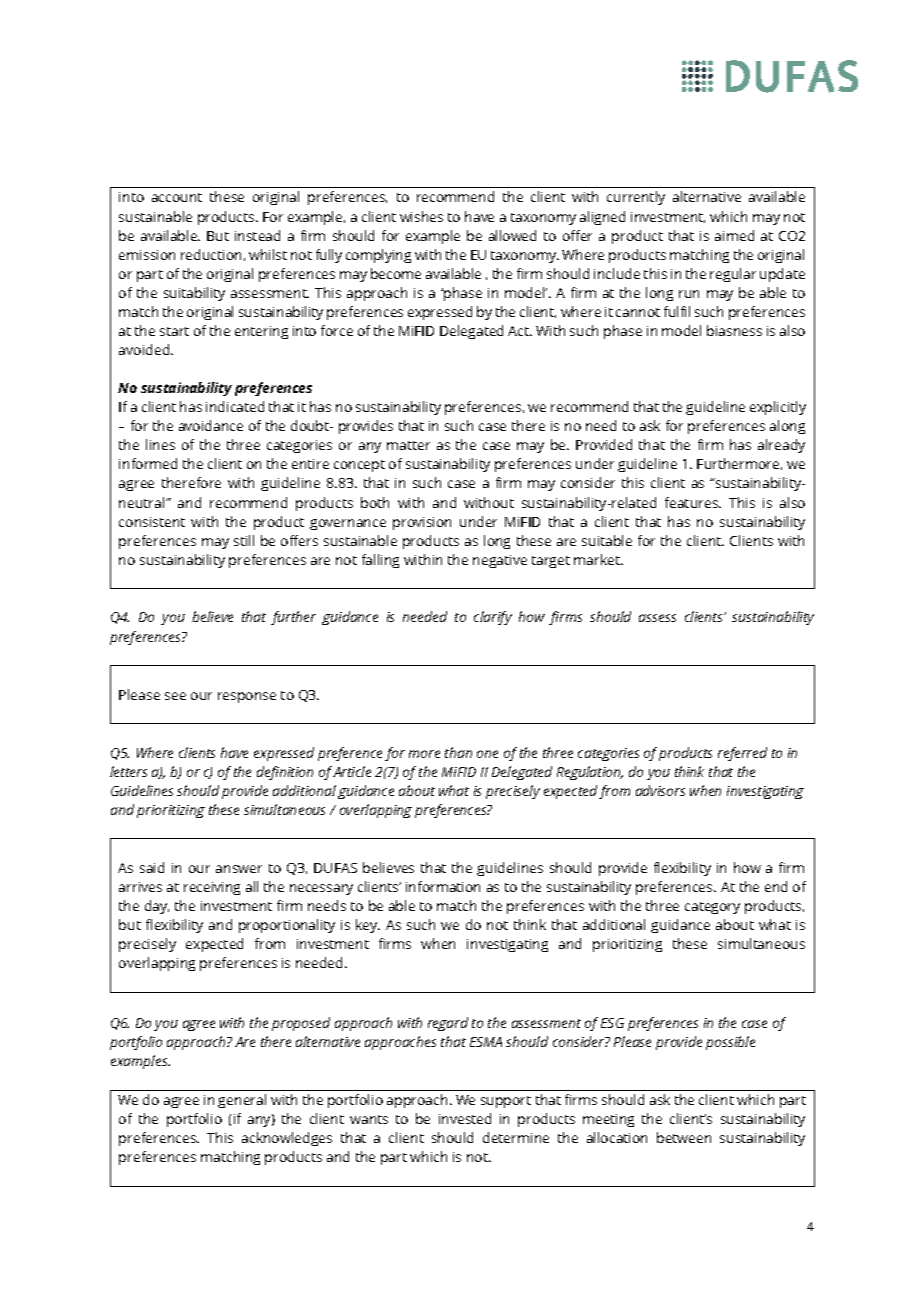  Describe the element at coordinates (239, 869) in the page. I see `answer` at that location.
